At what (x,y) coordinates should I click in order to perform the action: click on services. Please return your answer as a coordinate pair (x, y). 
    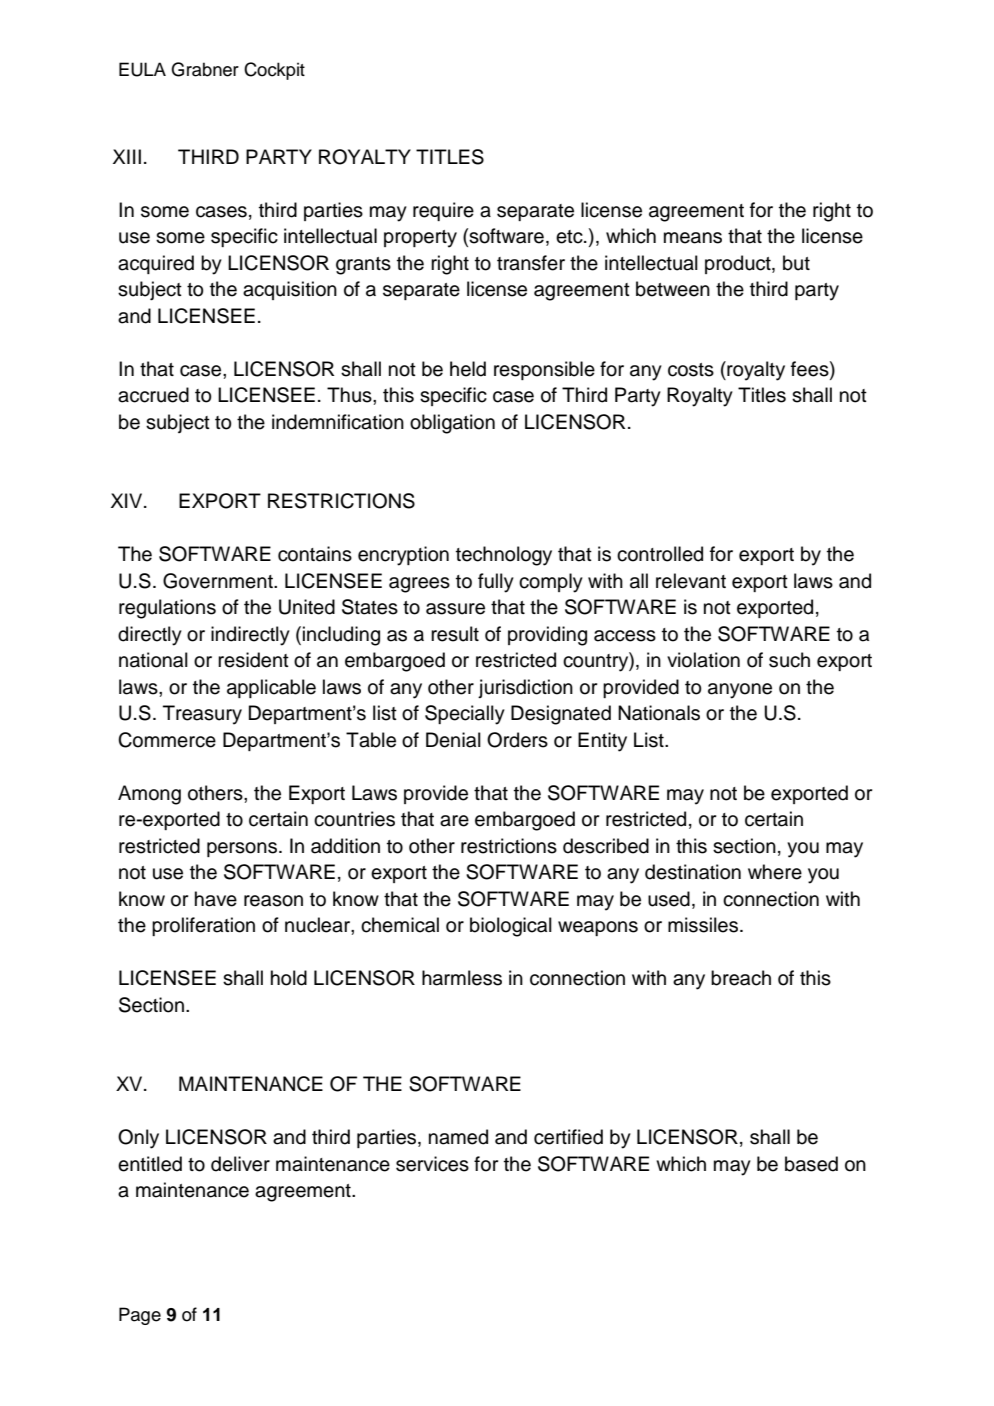
    Looking at the image, I should click on (432, 1164).
